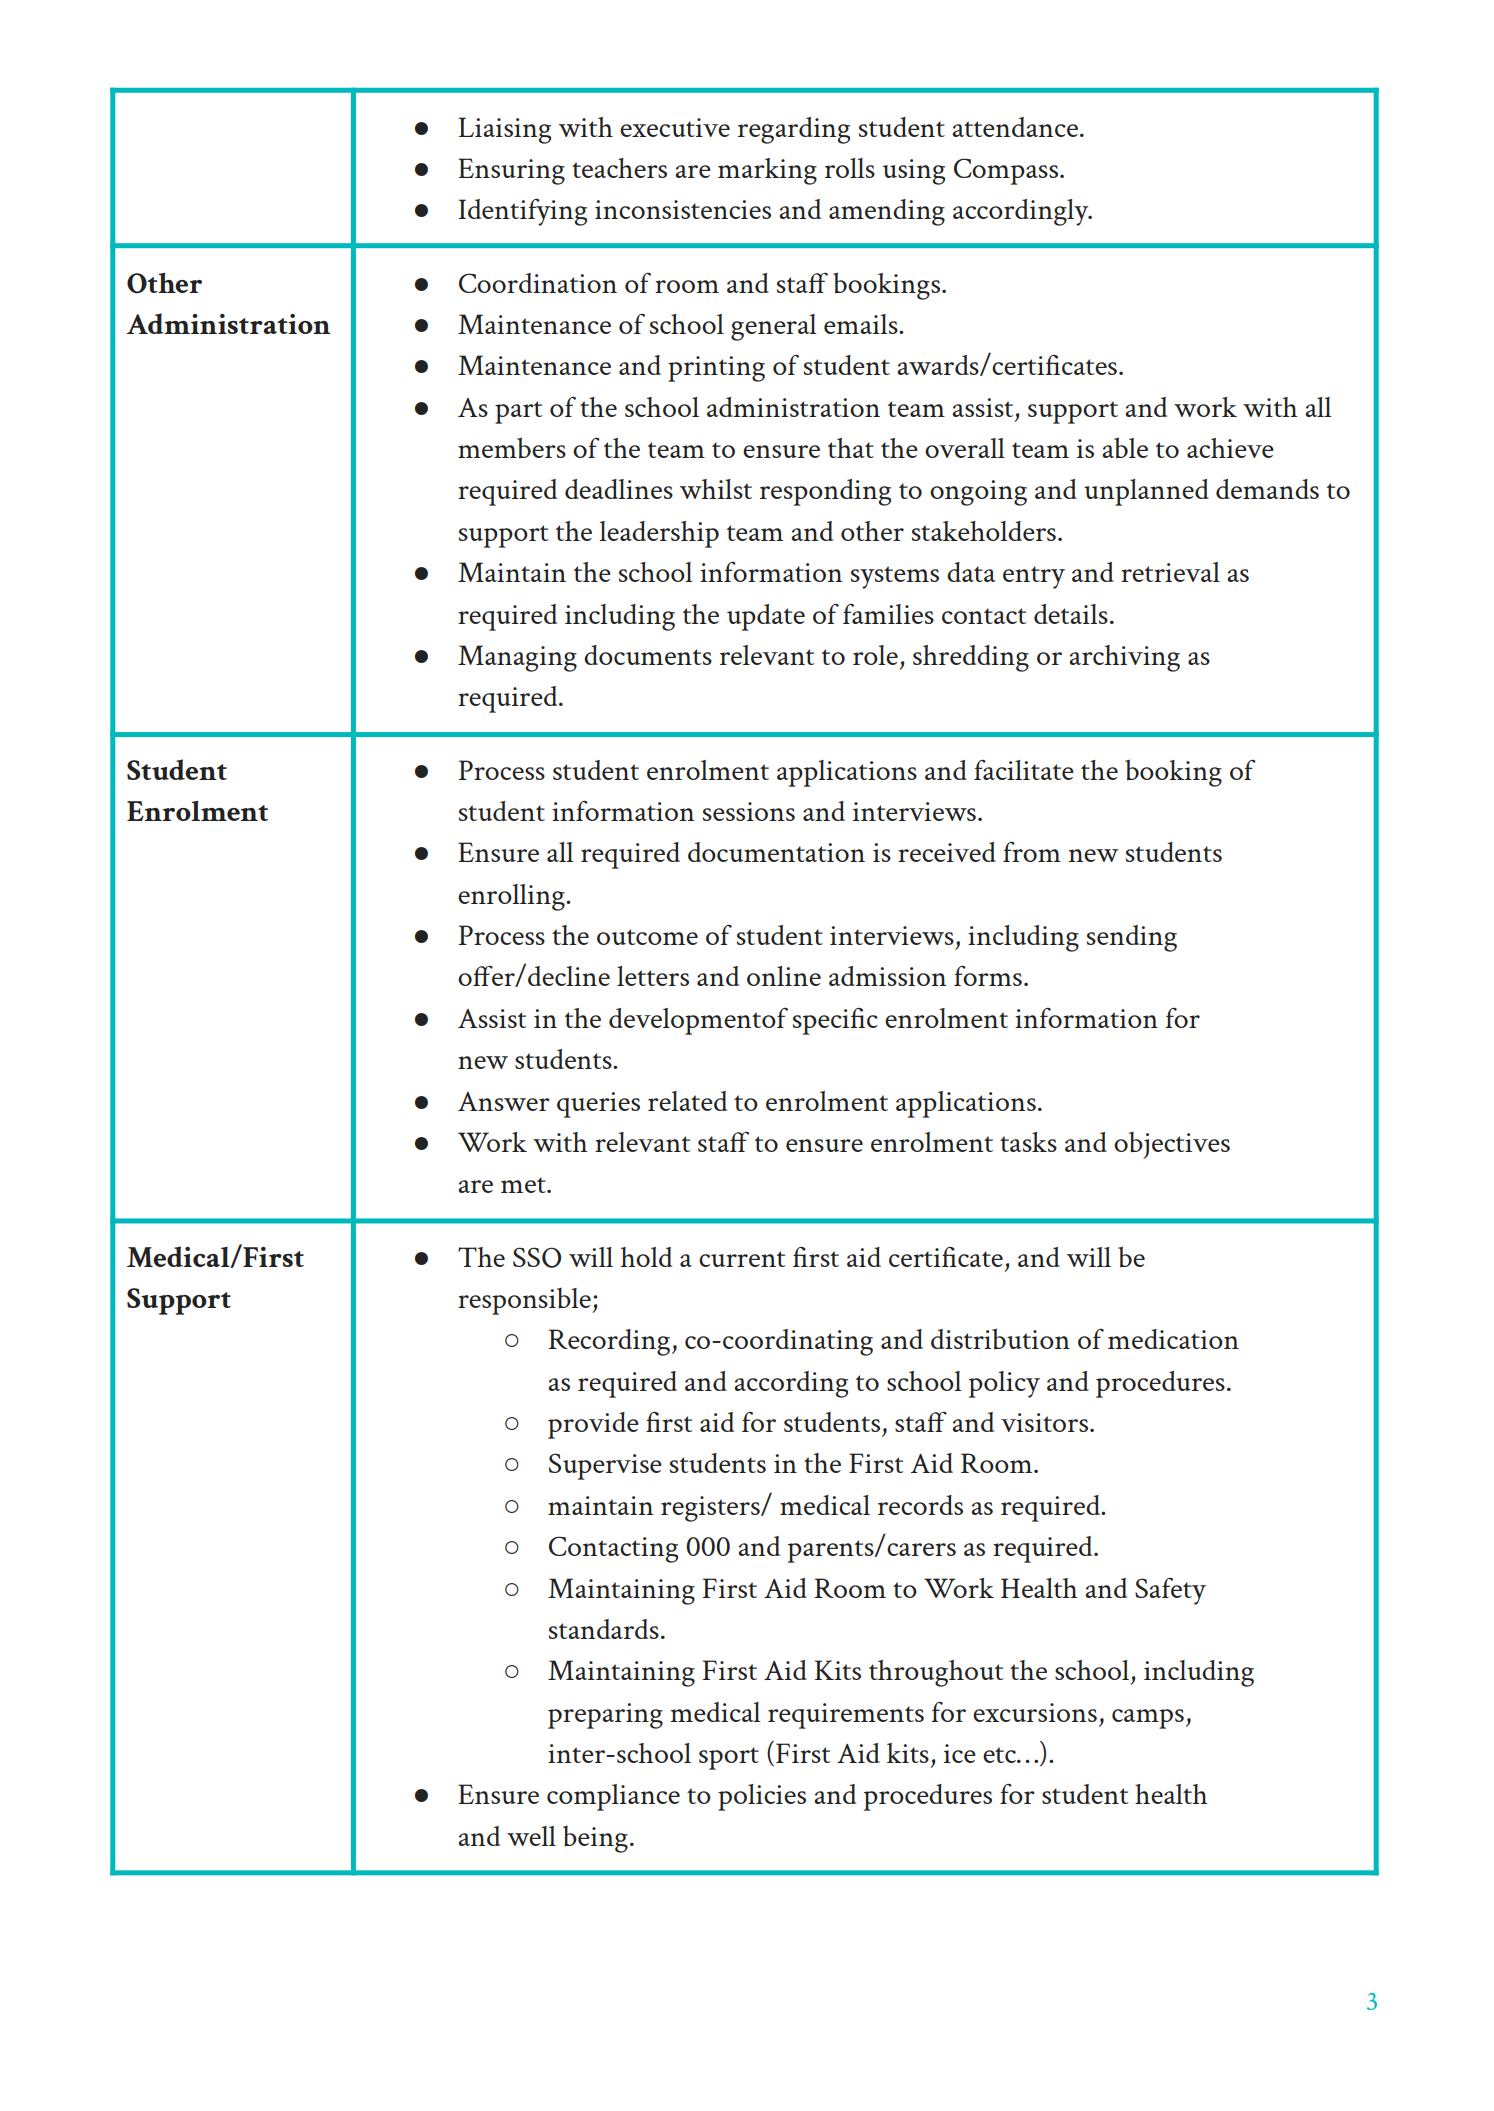 The width and height of the page is (1494, 2111). What do you see at coordinates (653, 976) in the page?
I see `letters` at bounding box center [653, 976].
